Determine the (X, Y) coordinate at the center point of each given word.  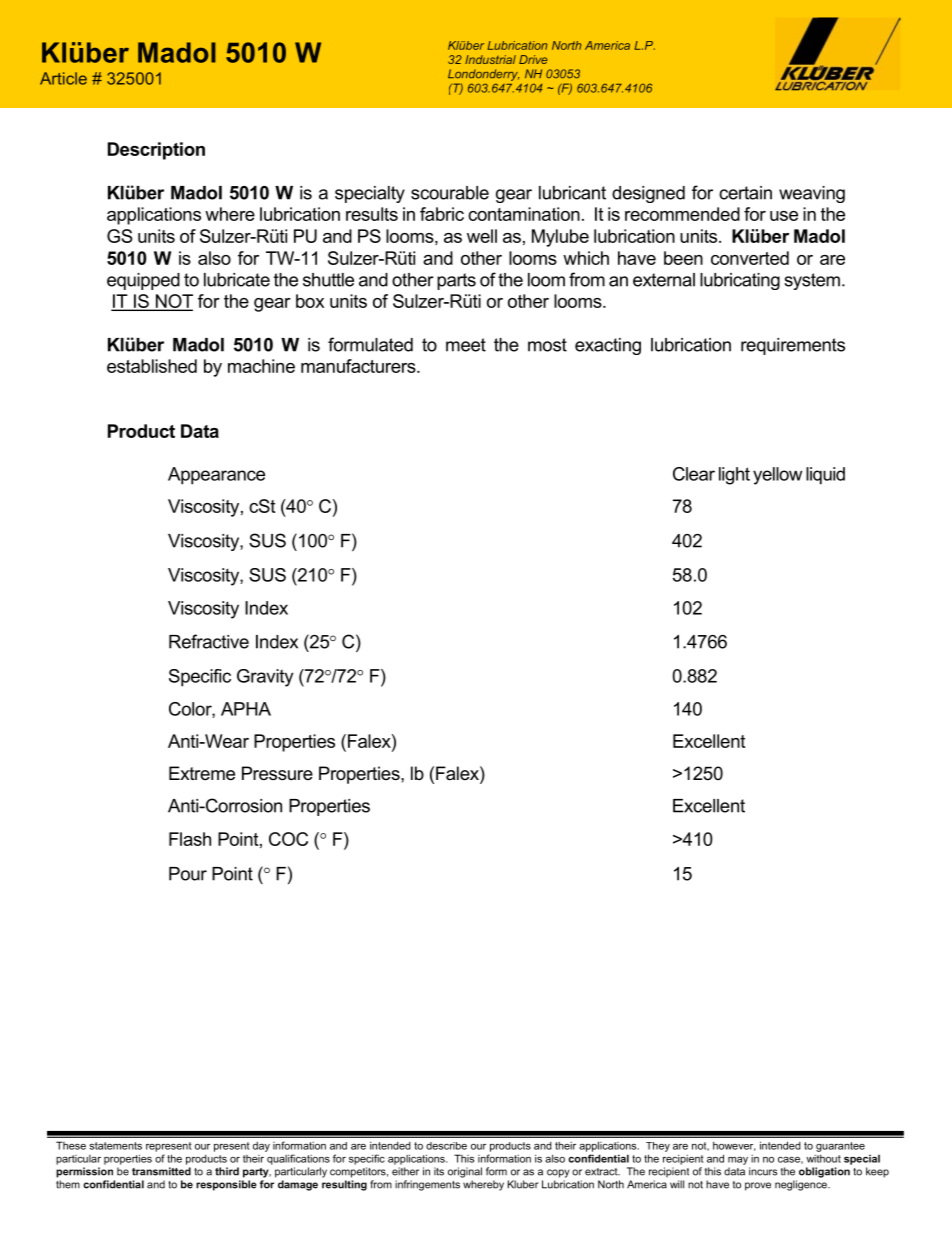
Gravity (265, 678)
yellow (777, 476)
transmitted (161, 1171)
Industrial (490, 59)
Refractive (209, 641)
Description (156, 151)
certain (745, 193)
